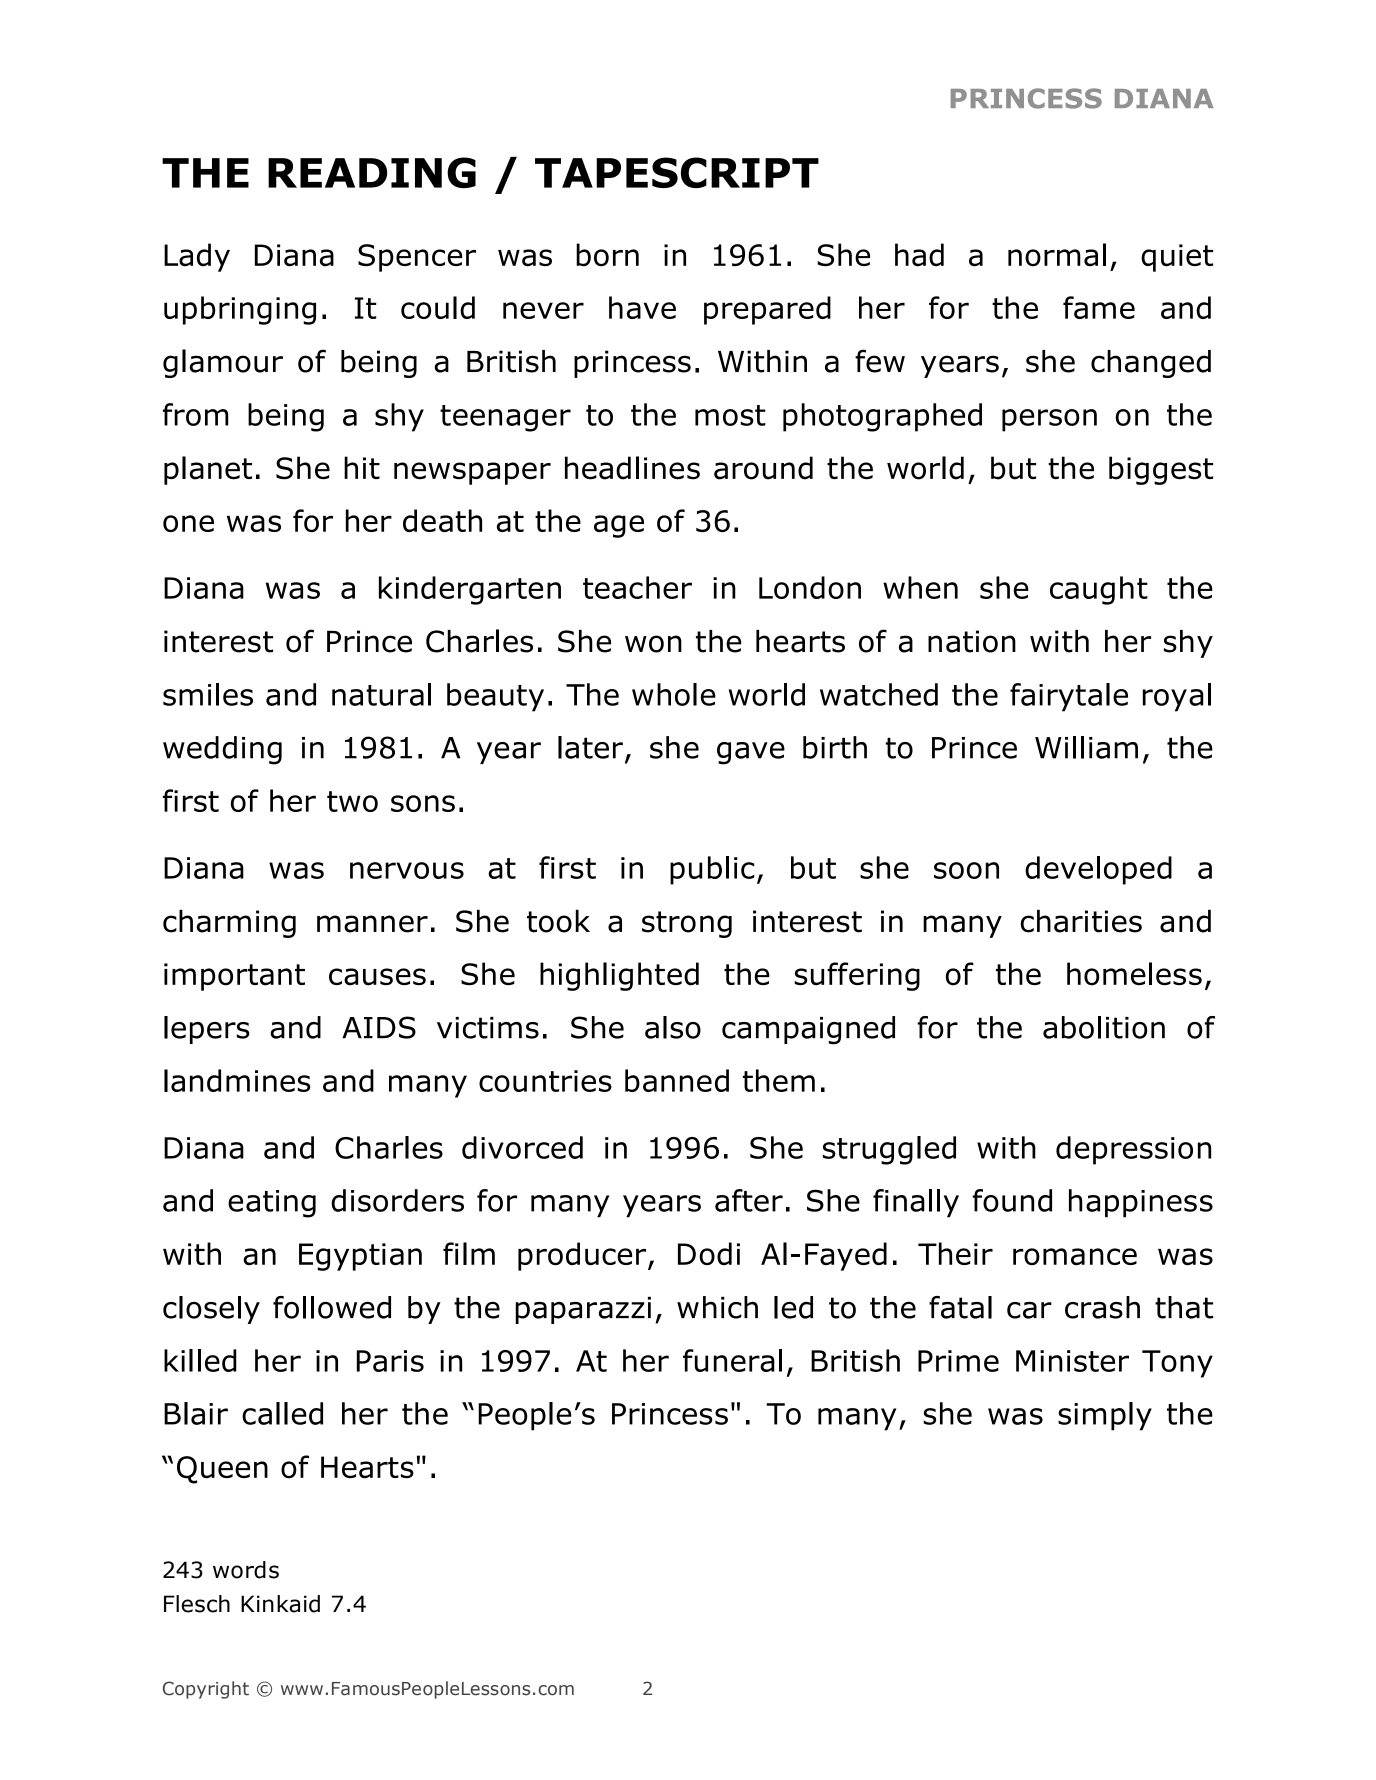 The height and width of the screenshot is (1780, 1376). Describe the element at coordinates (372, 172) in the screenshot. I see `READING` at that location.
